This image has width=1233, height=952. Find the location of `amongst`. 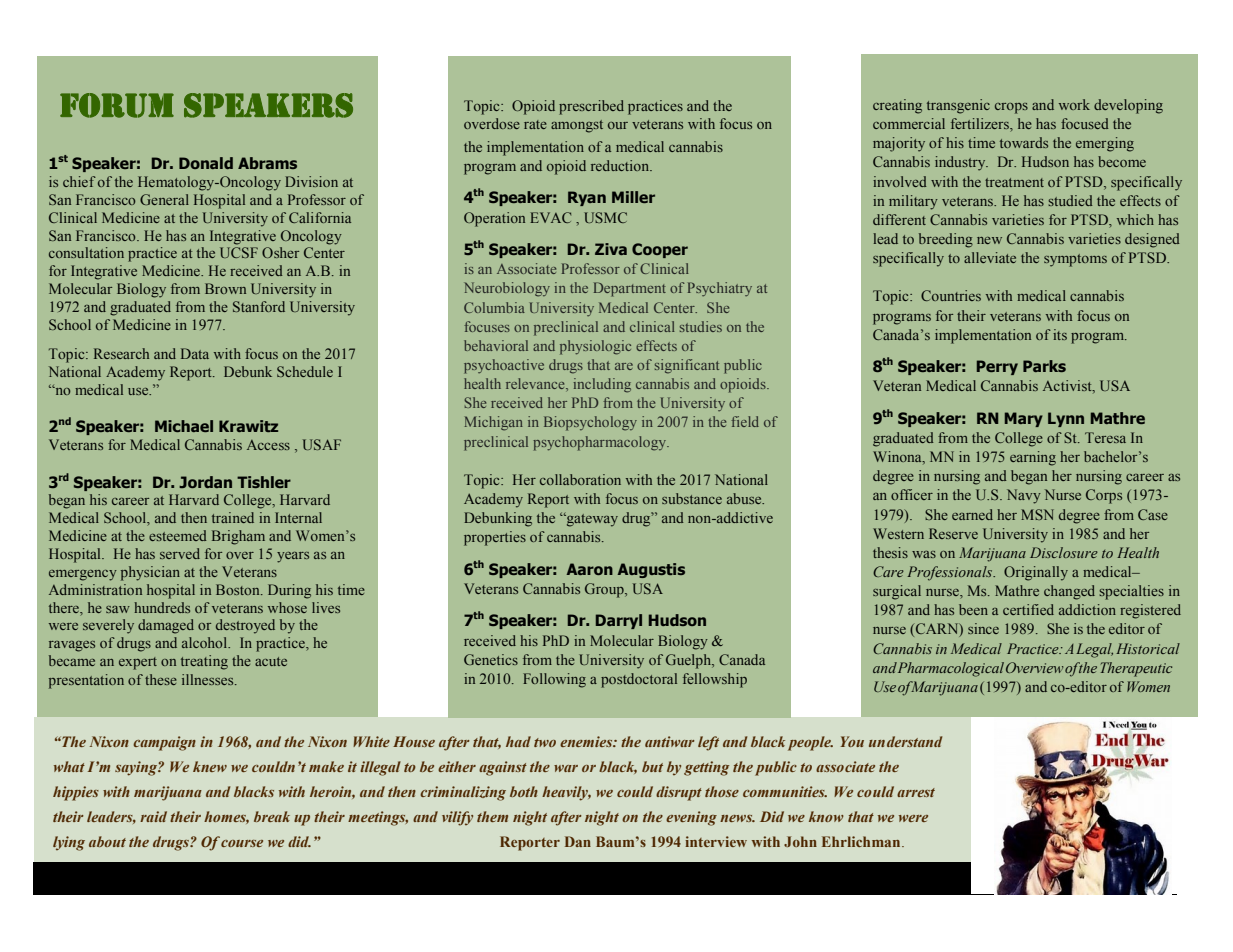

amongst is located at coordinates (577, 126).
